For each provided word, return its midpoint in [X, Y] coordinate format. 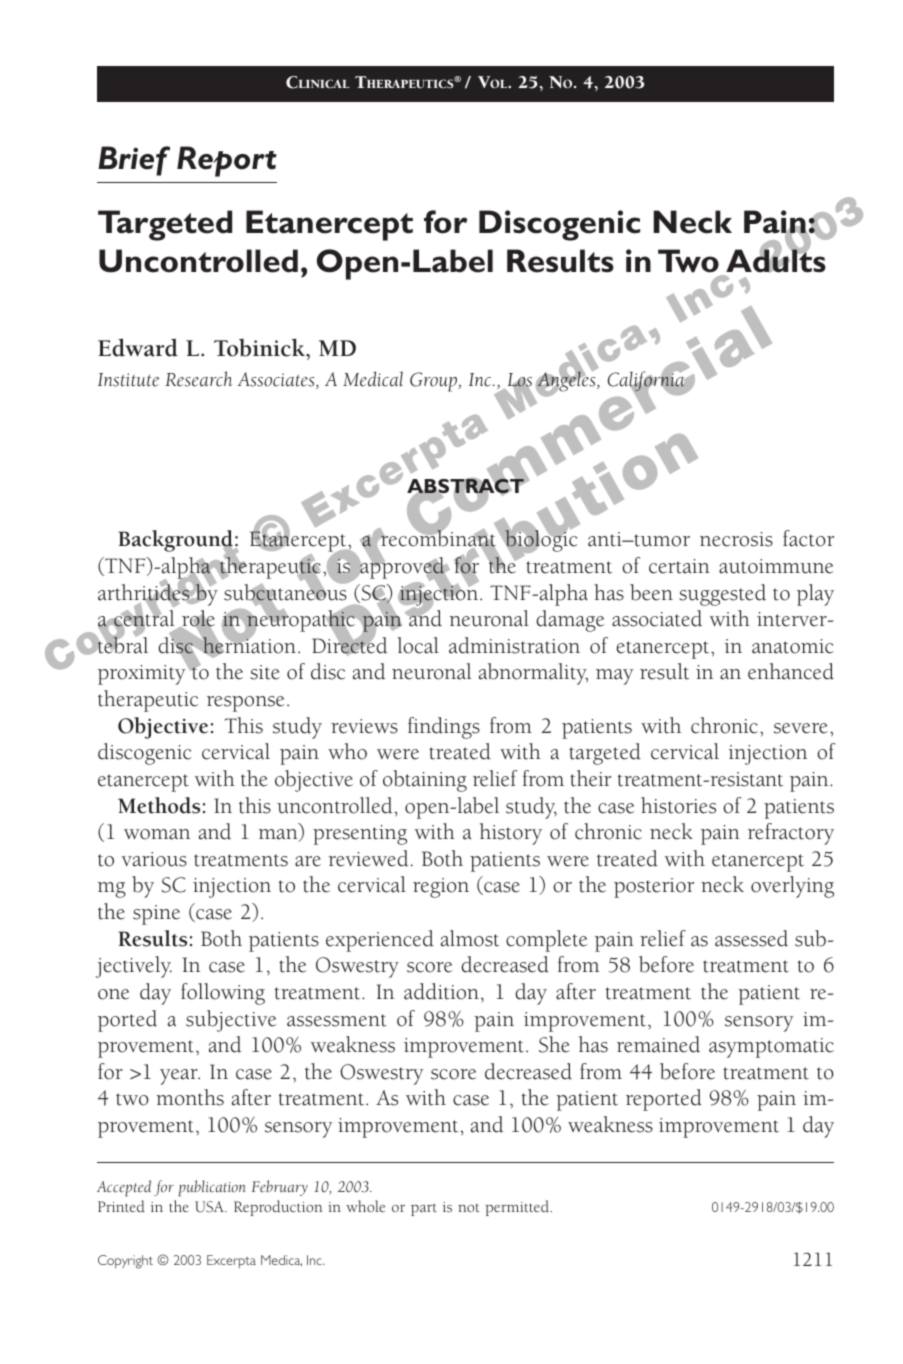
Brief [134, 161]
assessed [751, 938]
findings [444, 728]
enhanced [791, 671]
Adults [776, 260]
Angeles [567, 382]
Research [198, 379]
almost [470, 938]
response [245, 704]
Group [435, 382]
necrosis [736, 539]
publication [212, 1188]
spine [156, 915]
